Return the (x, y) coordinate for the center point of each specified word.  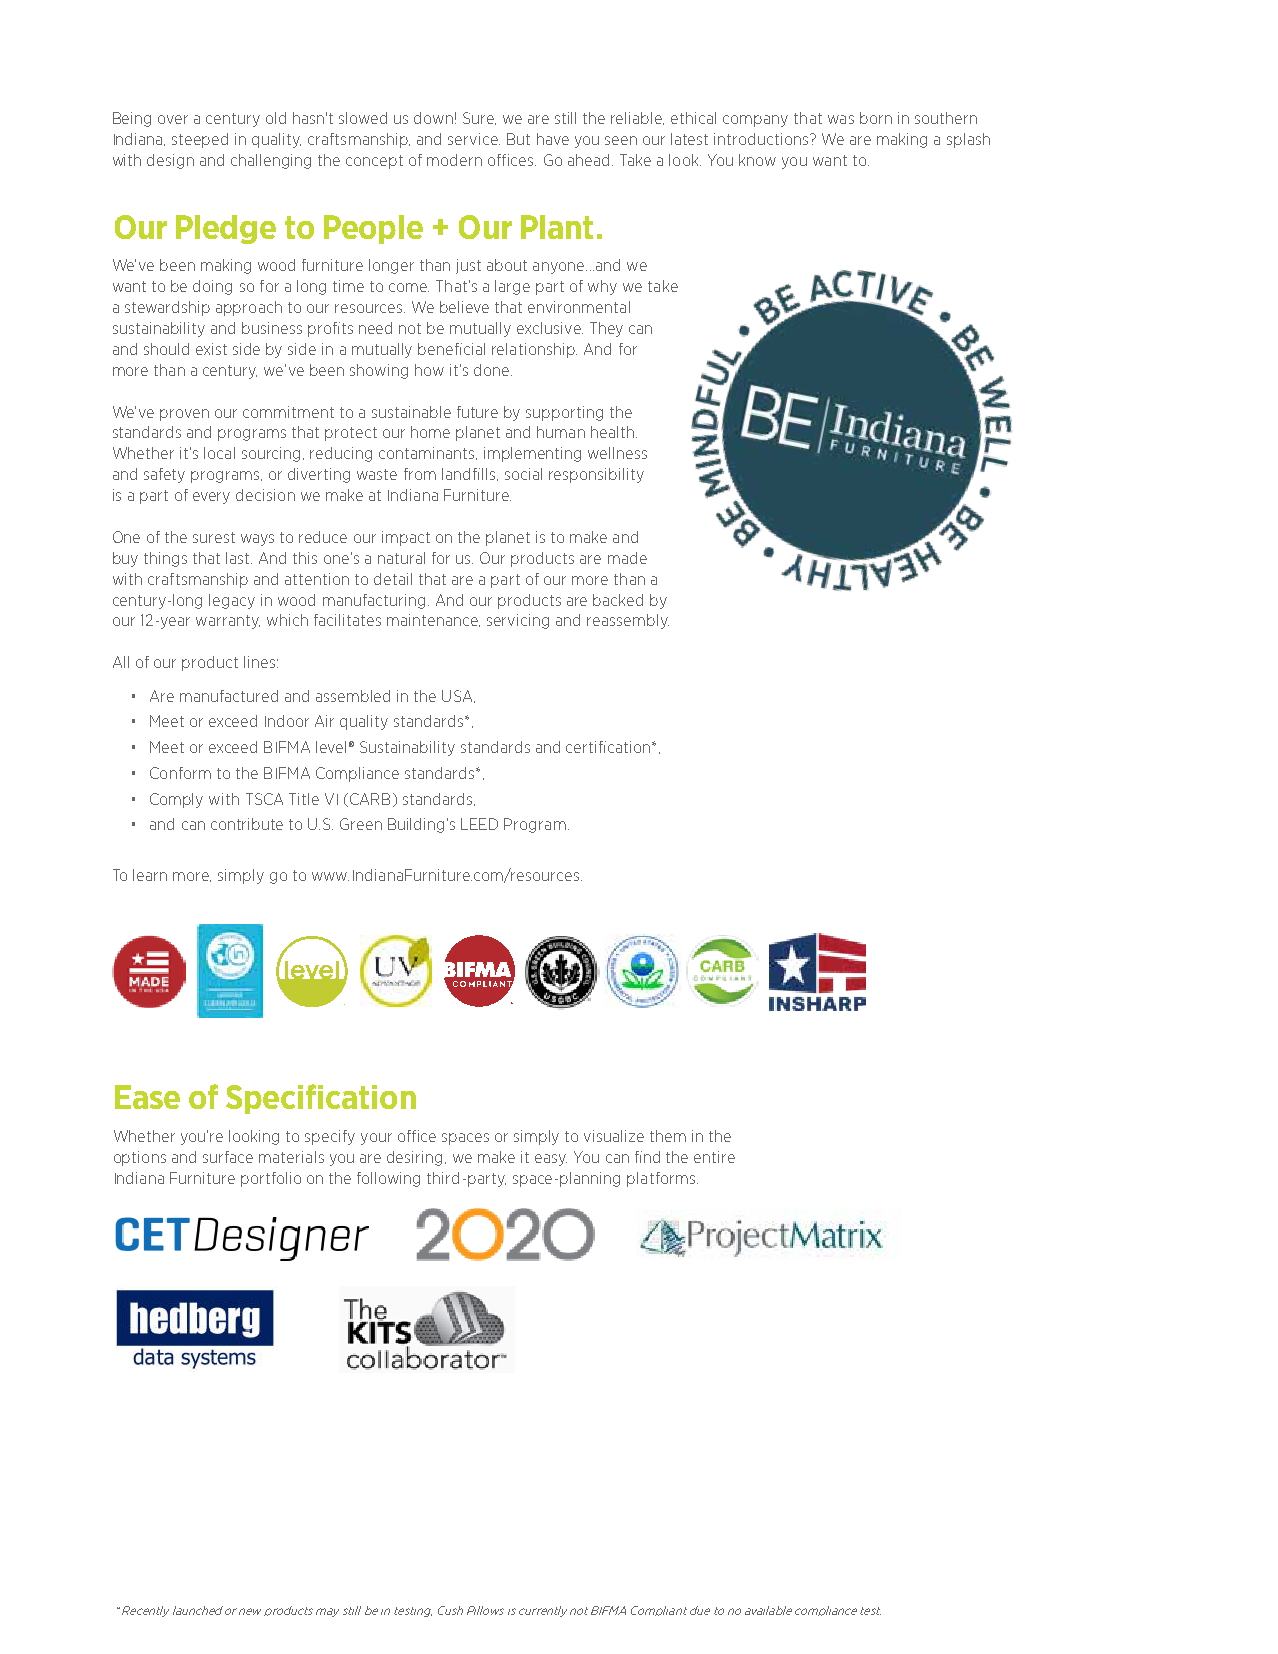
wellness (617, 453)
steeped (200, 140)
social (523, 474)
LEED (479, 824)
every (211, 498)
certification (609, 747)
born (876, 118)
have (553, 139)
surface (228, 1157)
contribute (247, 824)
